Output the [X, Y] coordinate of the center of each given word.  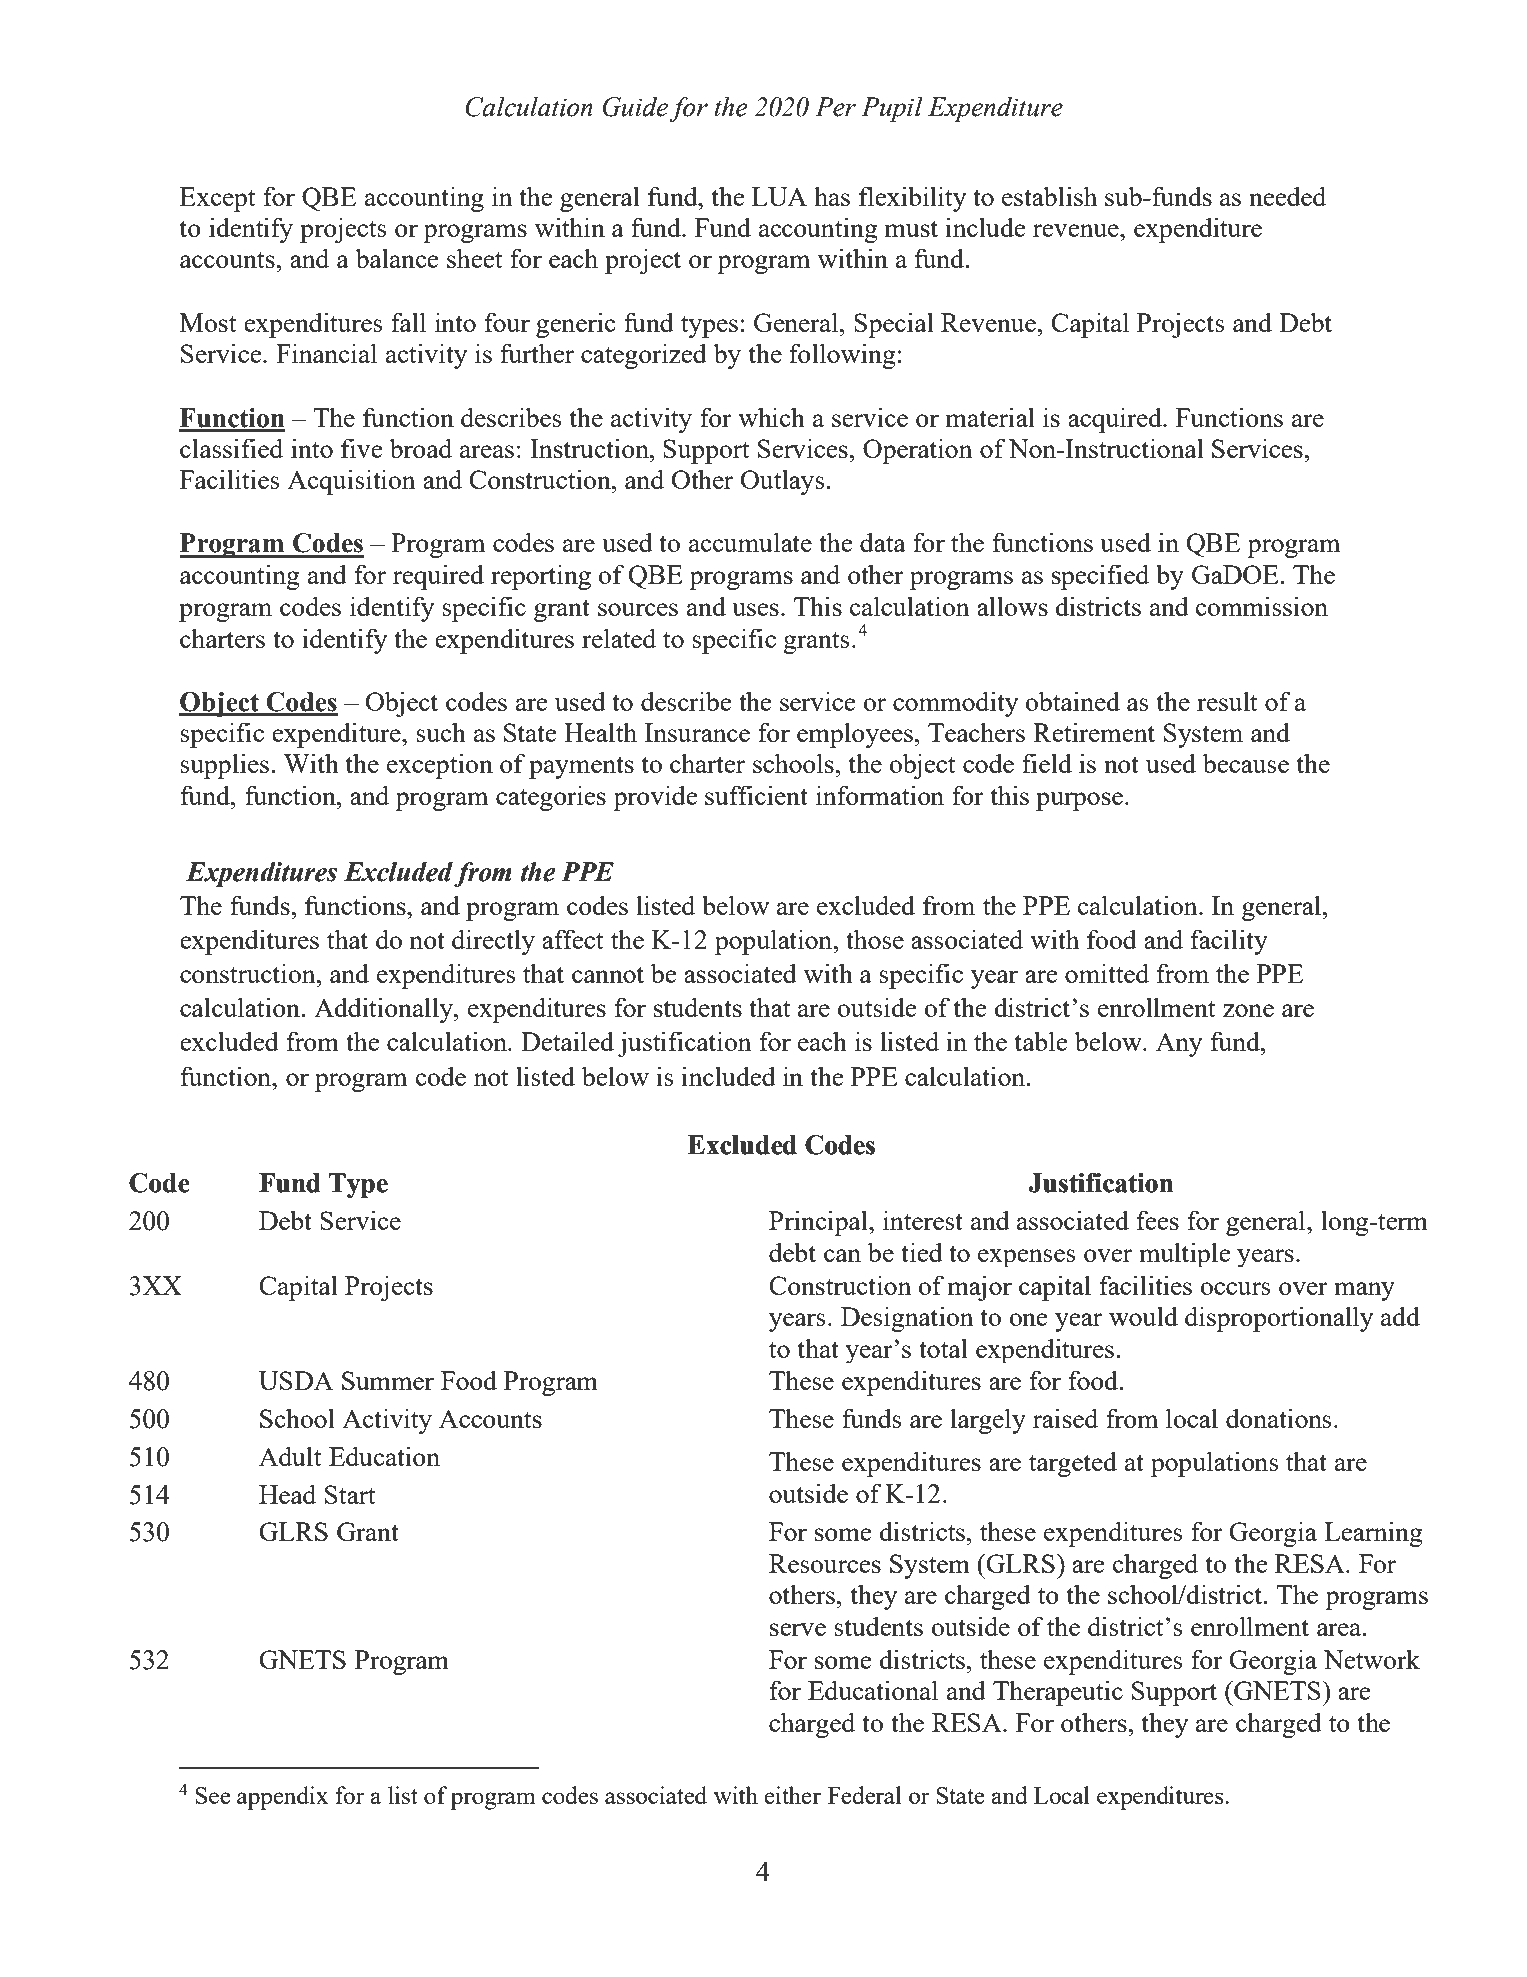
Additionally [385, 1010]
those [875, 939]
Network [1371, 1659]
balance [396, 258]
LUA [779, 196]
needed [1287, 196]
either [793, 1795]
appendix [282, 1798]
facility [1229, 942]
